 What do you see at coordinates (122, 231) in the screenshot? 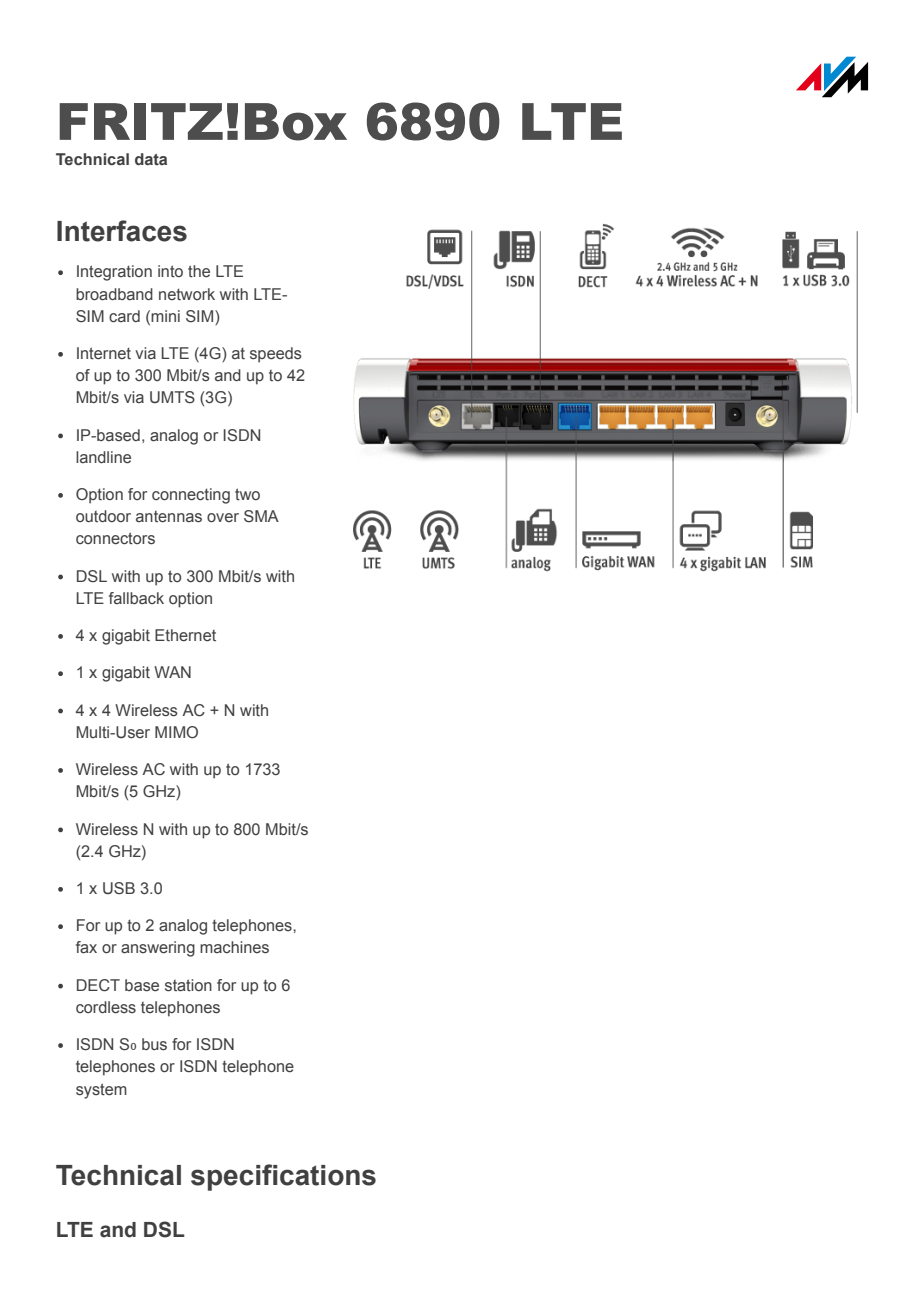
I see `Interfaces` at bounding box center [122, 231].
